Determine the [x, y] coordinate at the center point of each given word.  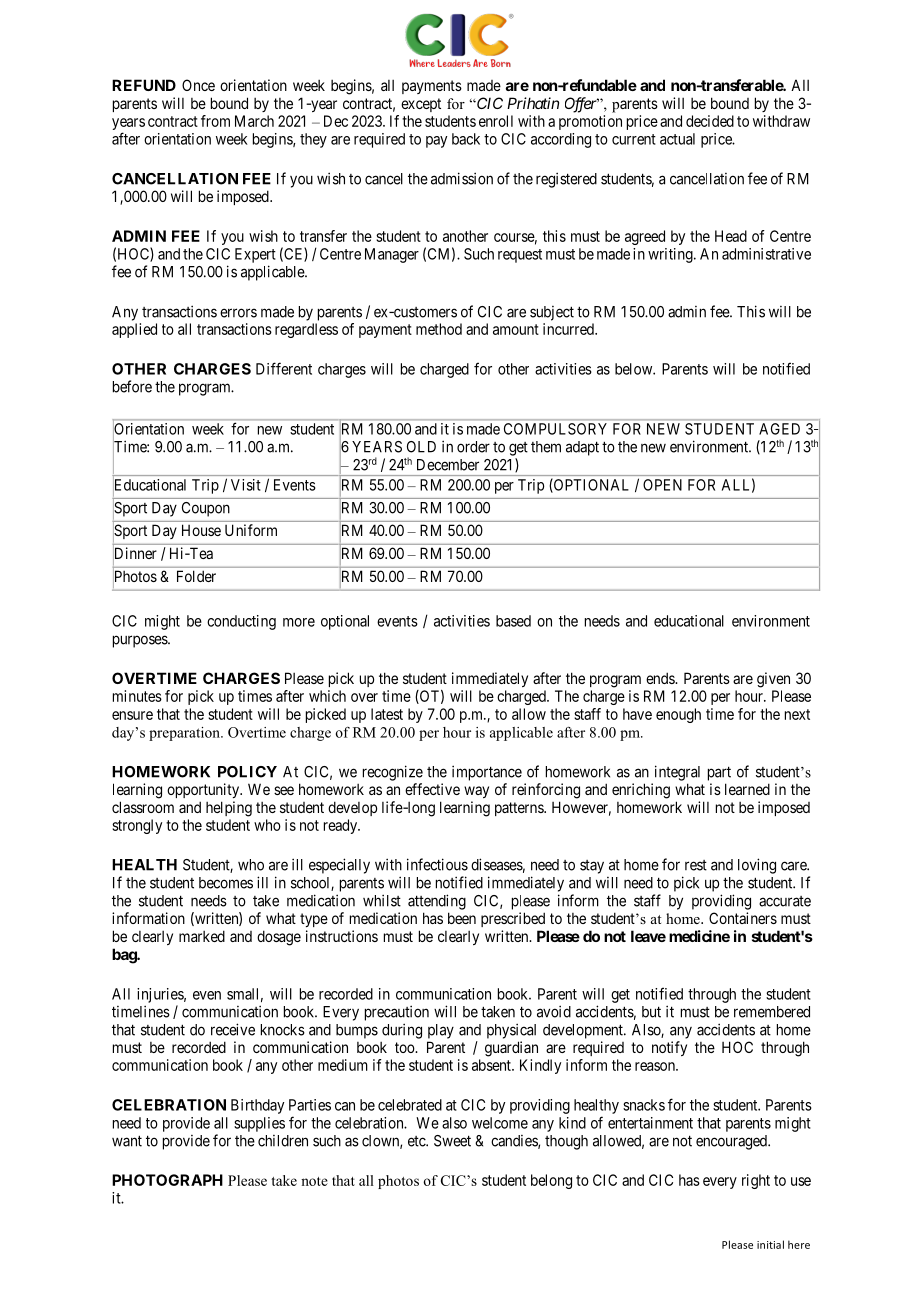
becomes [226, 883]
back [466, 139]
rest [696, 865]
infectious [437, 864]
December [448, 465]
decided [710, 121]
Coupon [206, 509]
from [215, 121]
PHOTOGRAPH [167, 1180]
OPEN [662, 485]
